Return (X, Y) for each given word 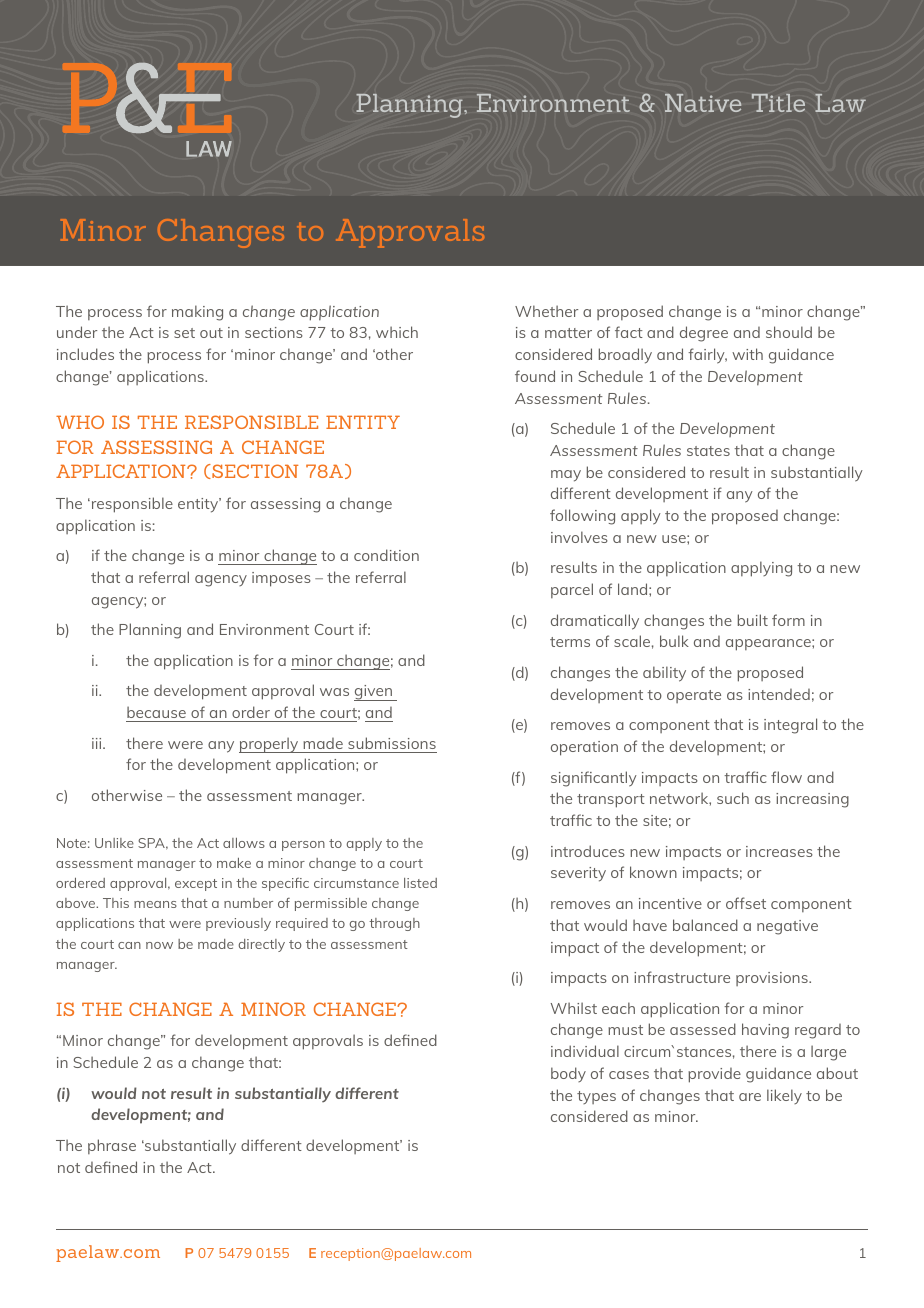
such (733, 798)
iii (98, 743)
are (750, 1097)
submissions (392, 743)
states (708, 451)
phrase (112, 1146)
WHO (80, 422)
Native (703, 103)
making (197, 313)
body (568, 1074)
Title (778, 103)
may (566, 476)
